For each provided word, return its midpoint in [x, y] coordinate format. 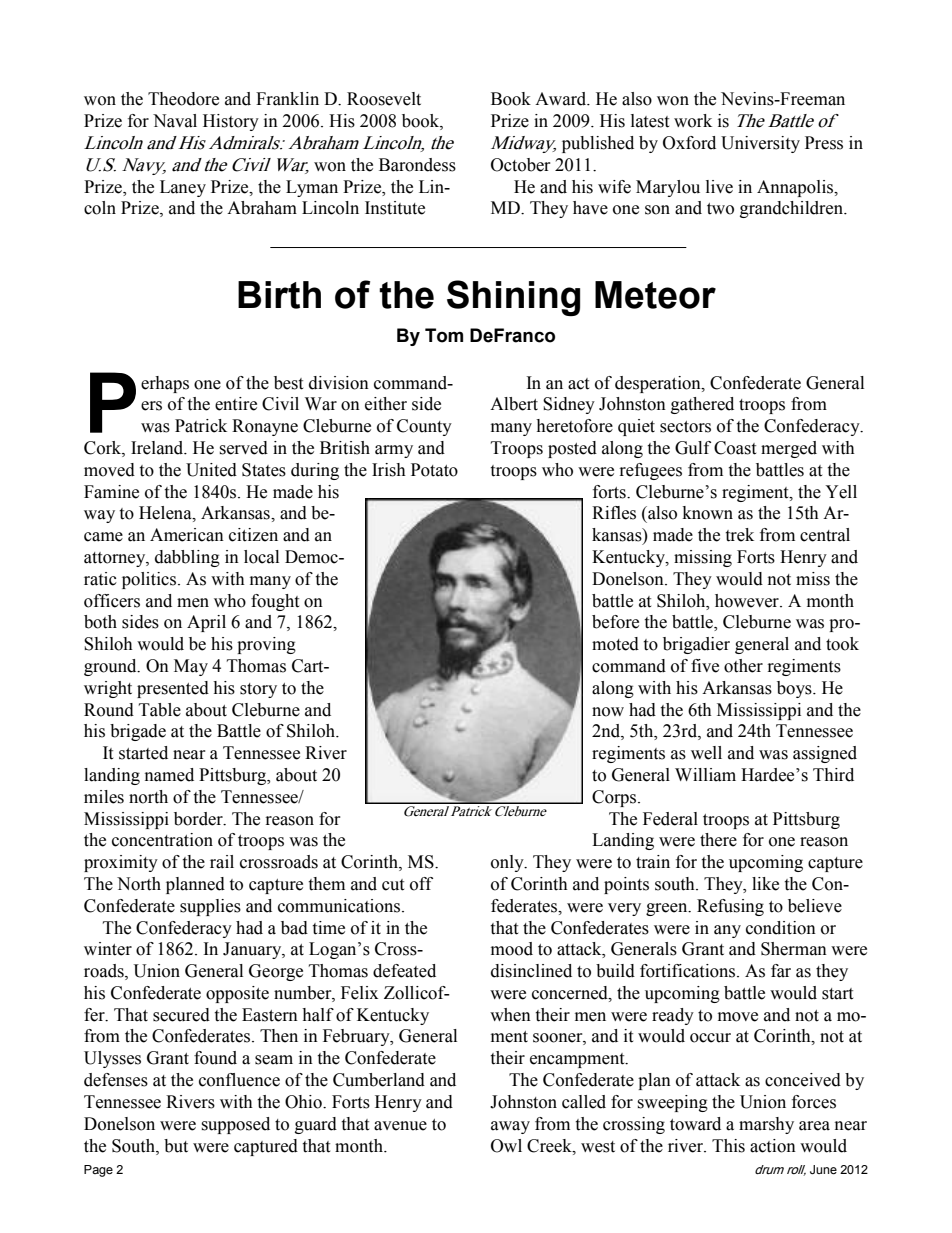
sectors [685, 427]
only [508, 863]
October [520, 165]
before [615, 622]
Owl [506, 1146]
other [743, 666]
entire [236, 404]
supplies [210, 907]
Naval [175, 121]
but [176, 1146]
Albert [514, 404]
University [760, 144]
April [206, 623]
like [765, 884]
